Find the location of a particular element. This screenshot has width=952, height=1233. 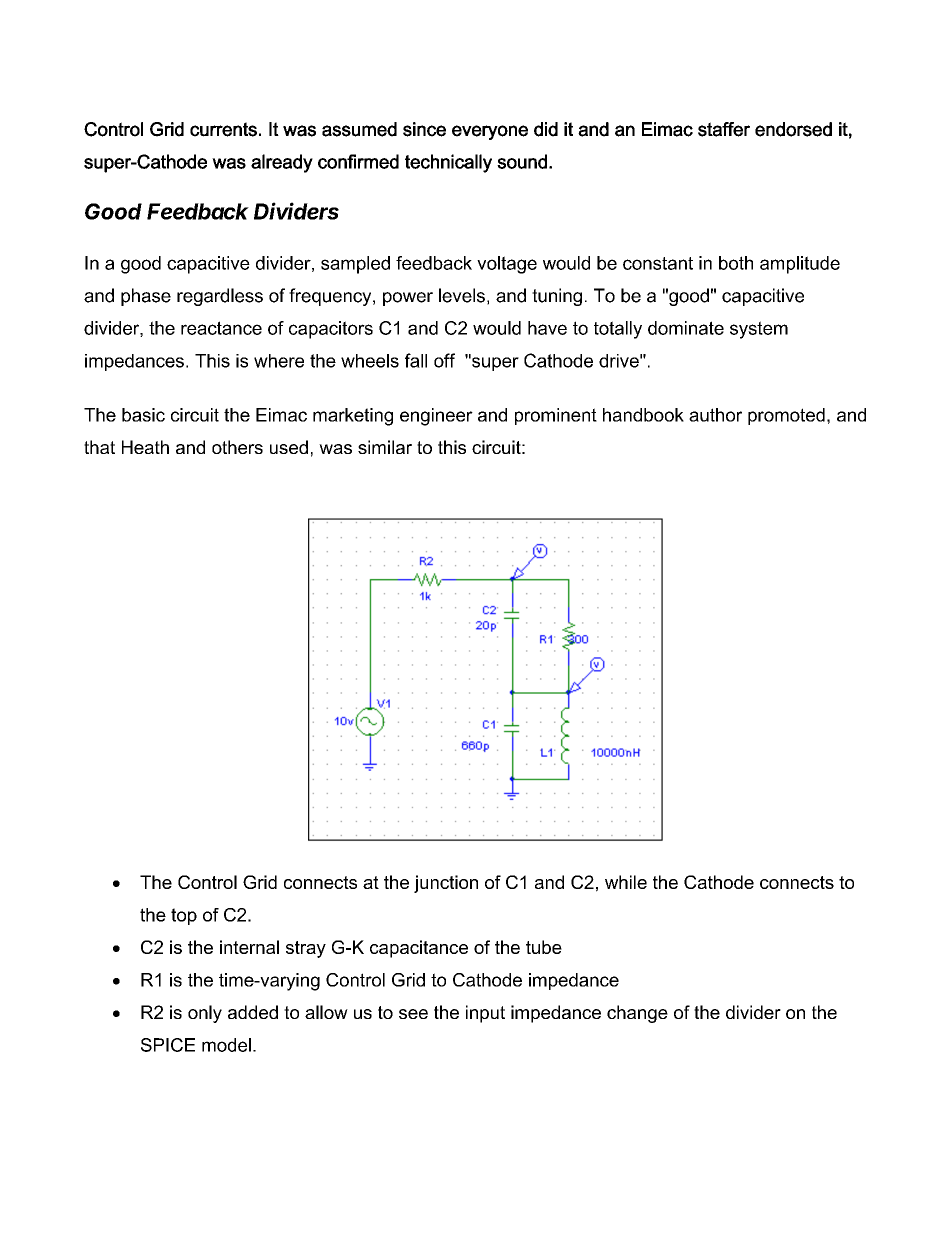

input is located at coordinates (485, 1014).
